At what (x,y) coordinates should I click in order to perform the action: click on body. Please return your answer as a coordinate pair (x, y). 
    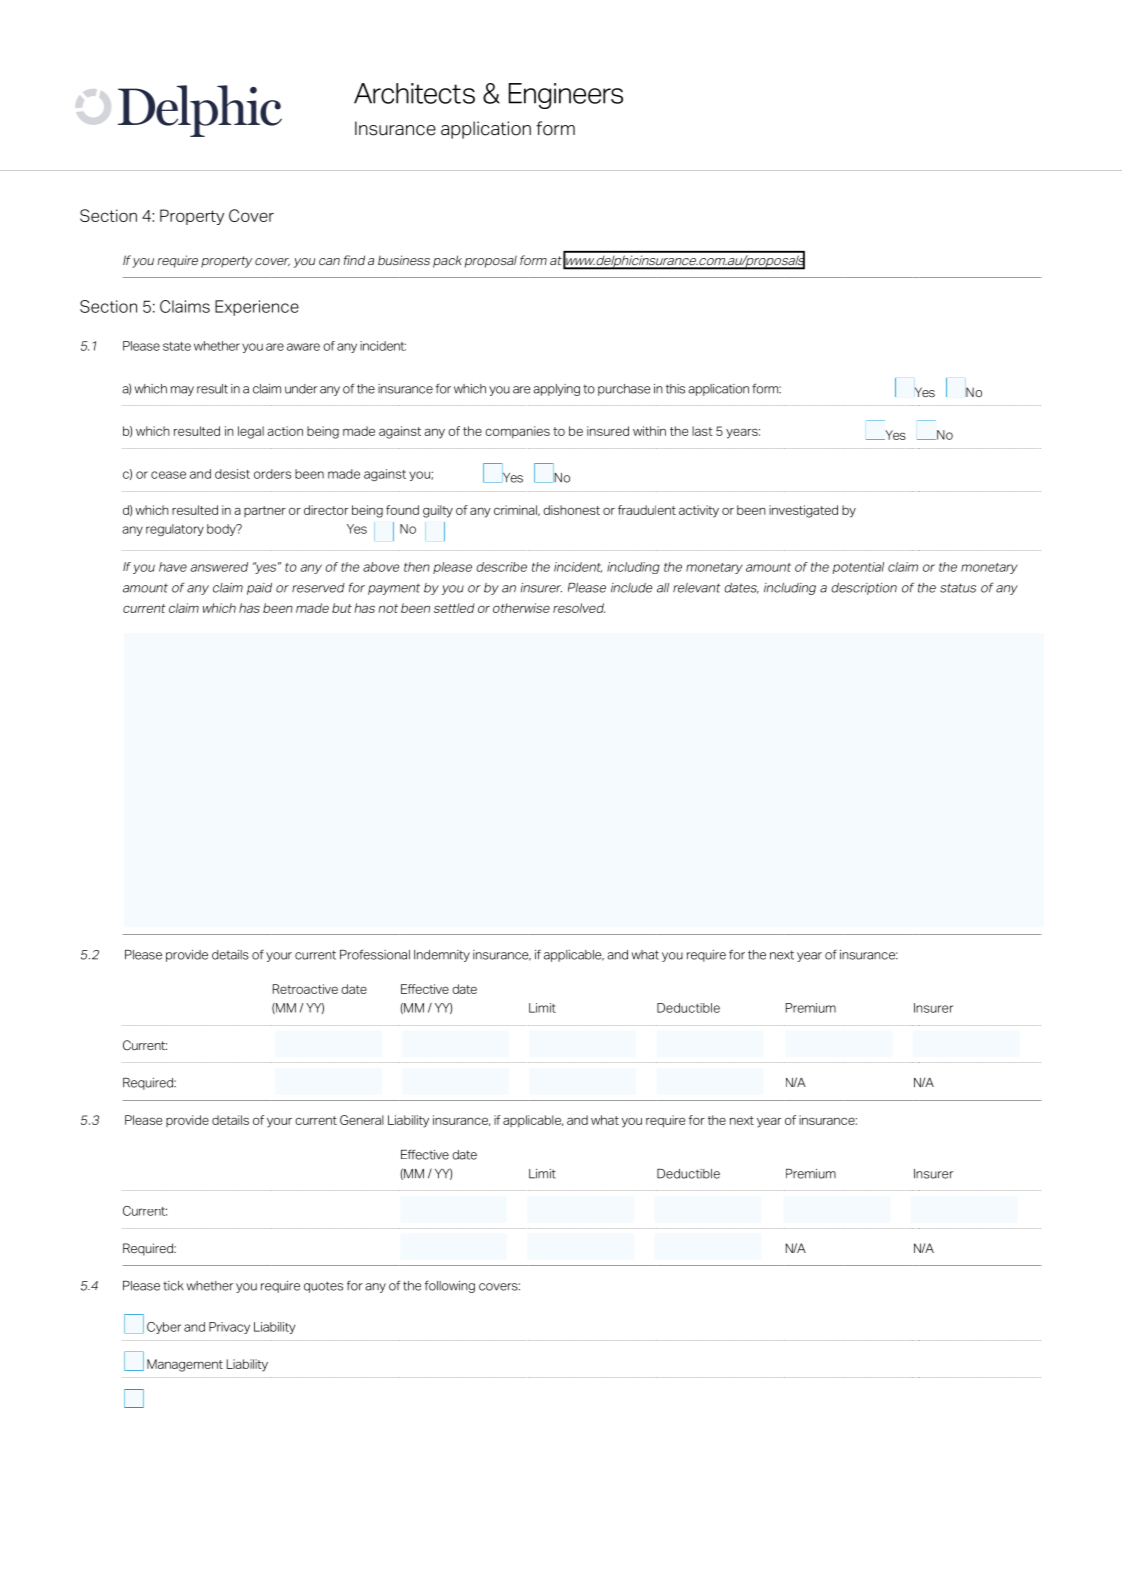
    Looking at the image, I should click on (222, 530).
